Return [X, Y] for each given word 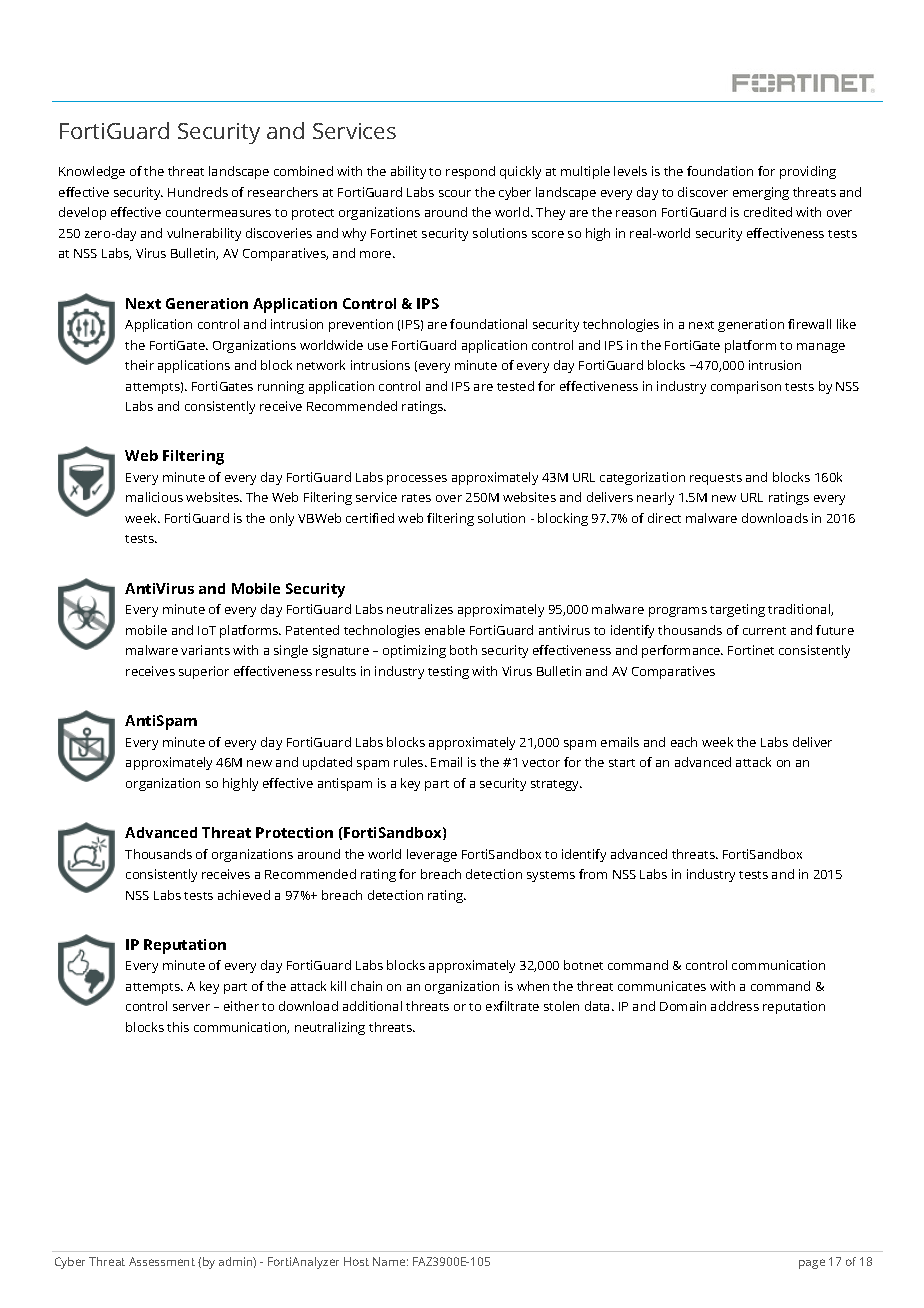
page [812, 1264]
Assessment [162, 1261]
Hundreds [198, 192]
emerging [761, 193]
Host [356, 1261]
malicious [154, 497]
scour [455, 193]
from [593, 874]
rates [416, 498]
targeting [737, 610]
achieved [244, 895]
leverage [432, 855]
